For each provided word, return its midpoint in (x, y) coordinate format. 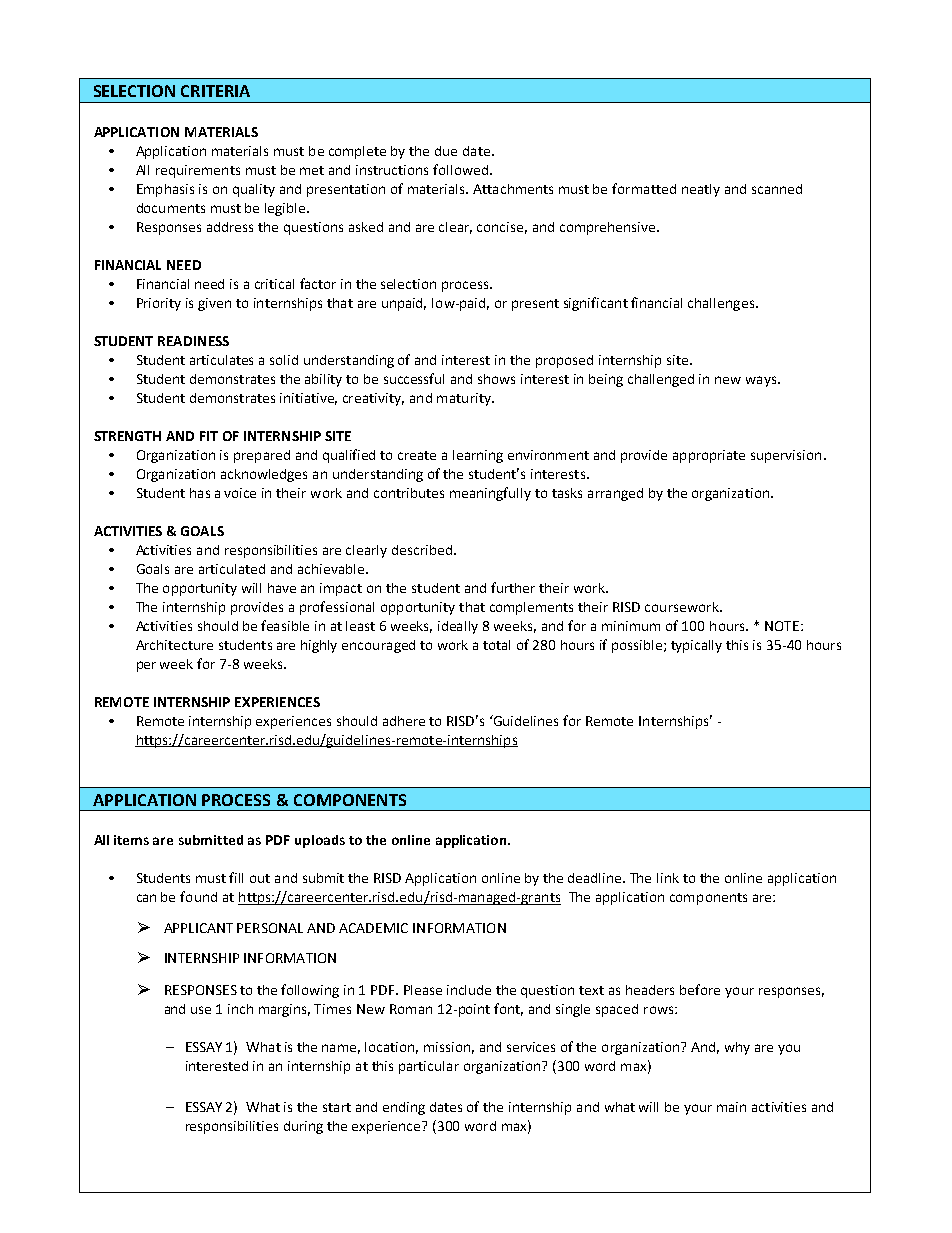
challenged (661, 380)
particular (429, 1067)
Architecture (174, 645)
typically (696, 646)
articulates (221, 360)
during (303, 1127)
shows (496, 379)
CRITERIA (215, 91)
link (668, 878)
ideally (458, 627)
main (731, 1107)
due (446, 151)
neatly (701, 190)
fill (236, 877)
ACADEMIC (373, 928)
